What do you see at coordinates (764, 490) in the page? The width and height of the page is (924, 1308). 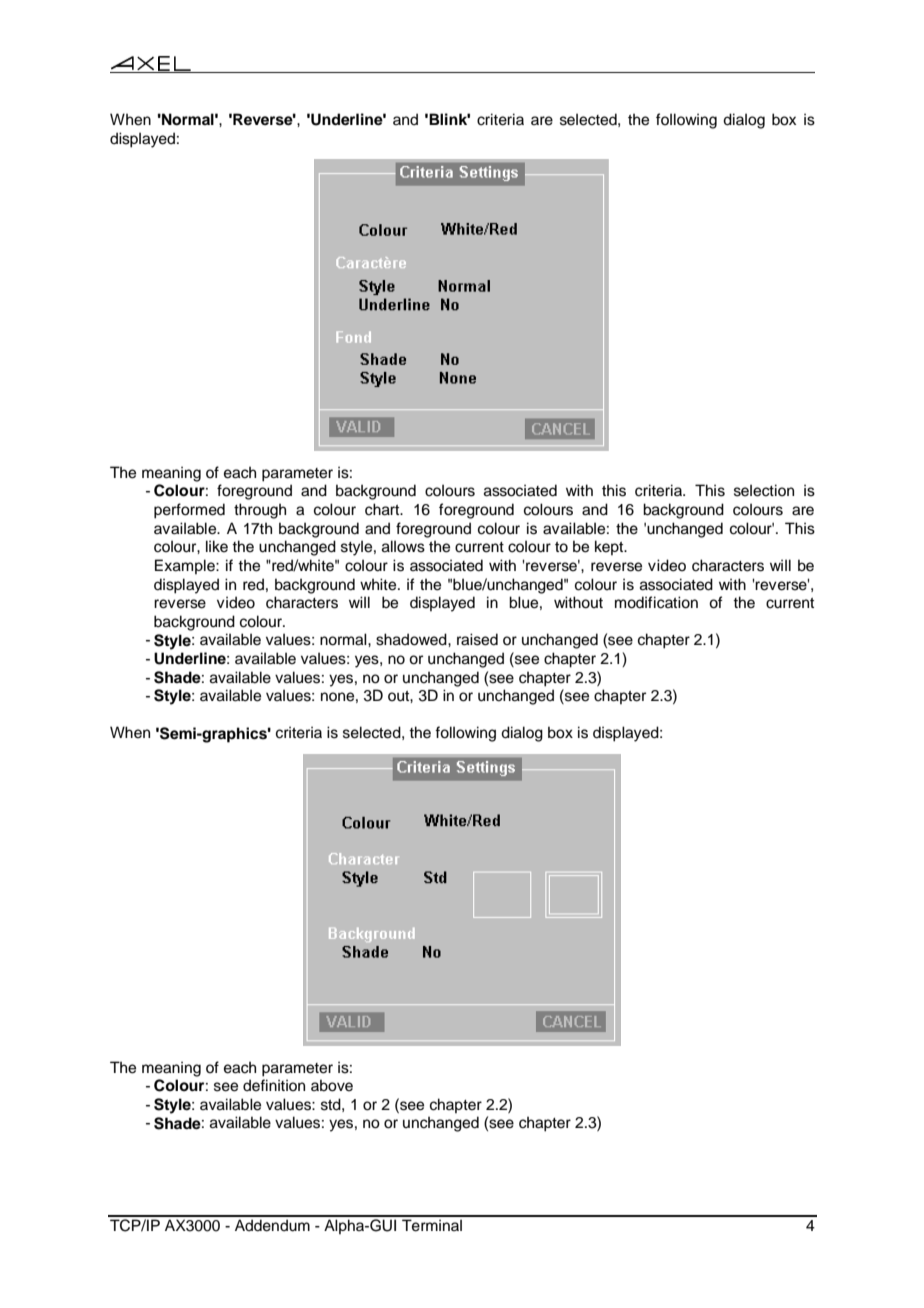 I see `selection` at bounding box center [764, 490].
